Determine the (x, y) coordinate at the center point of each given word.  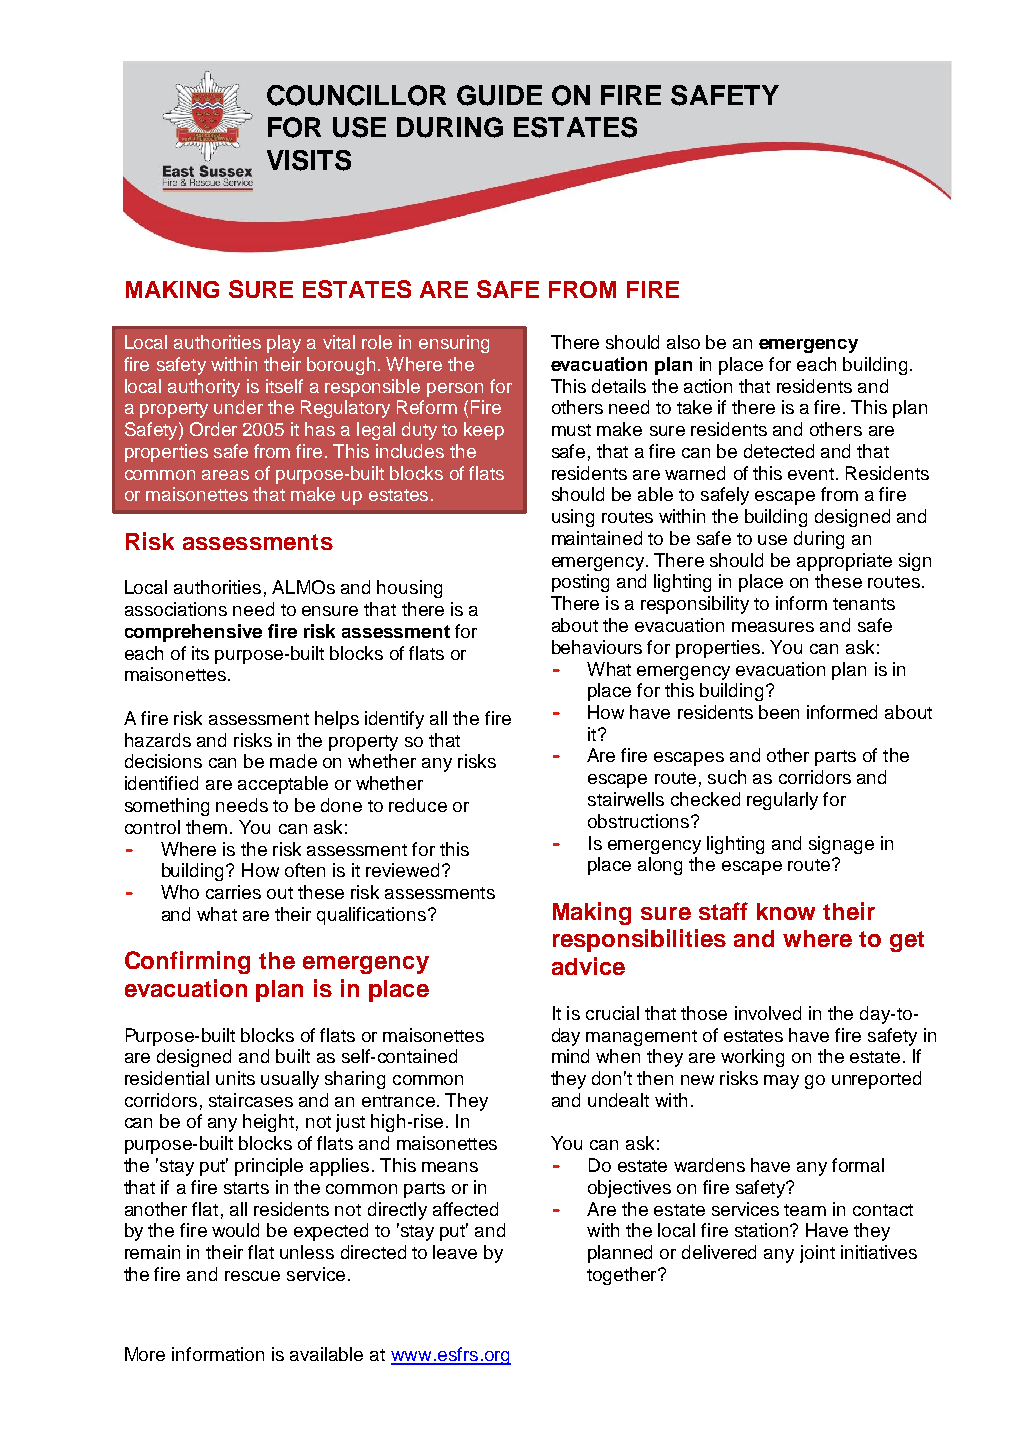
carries (233, 892)
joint (817, 1254)
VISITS (309, 160)
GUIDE (499, 95)
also (683, 342)
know (786, 911)
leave (455, 1252)
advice (588, 966)
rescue (252, 1276)
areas (225, 475)
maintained (597, 538)
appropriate (844, 562)
